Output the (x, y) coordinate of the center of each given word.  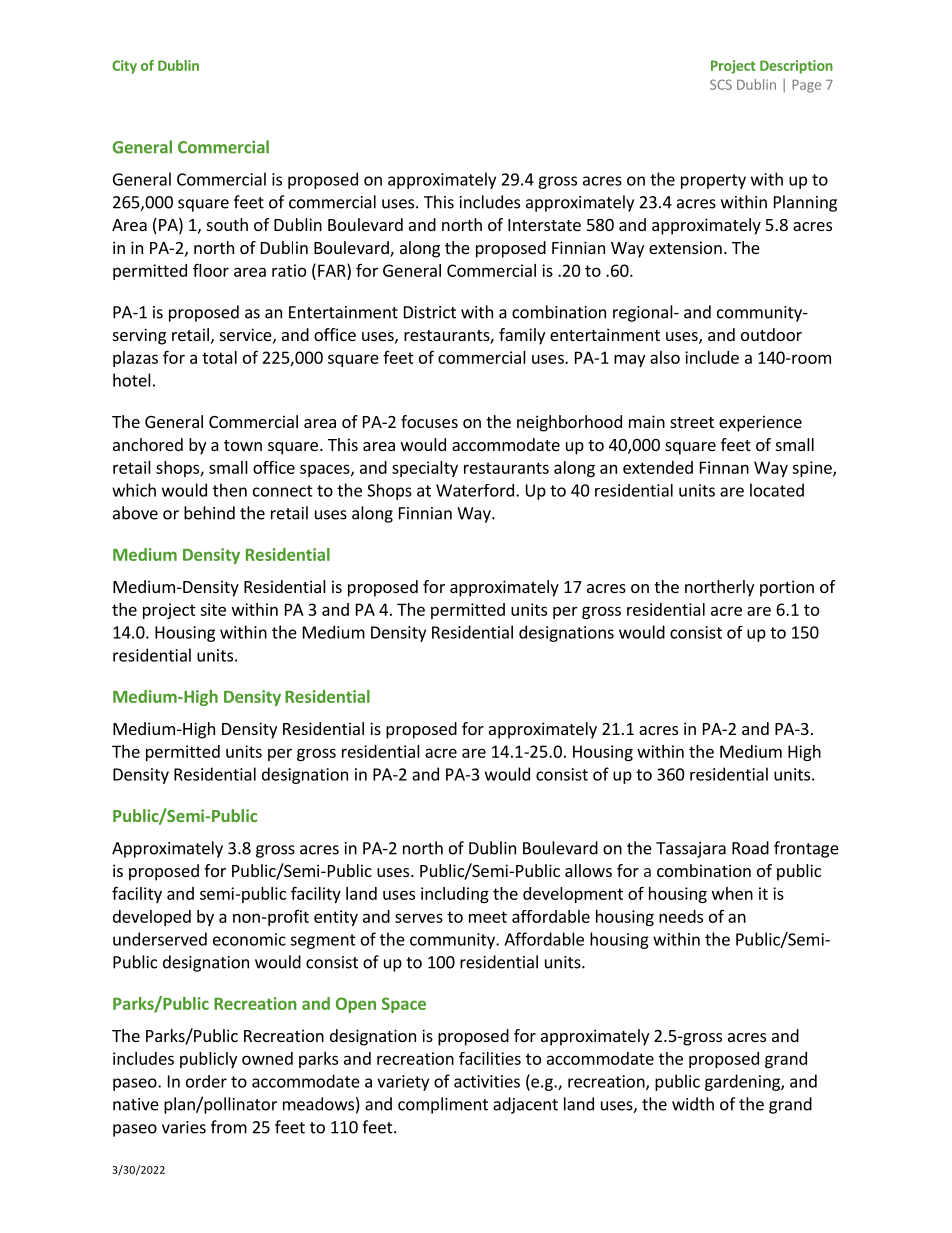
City (124, 67)
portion (787, 588)
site (213, 609)
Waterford (475, 490)
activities (487, 1081)
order (206, 1081)
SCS (721, 84)
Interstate (544, 225)
